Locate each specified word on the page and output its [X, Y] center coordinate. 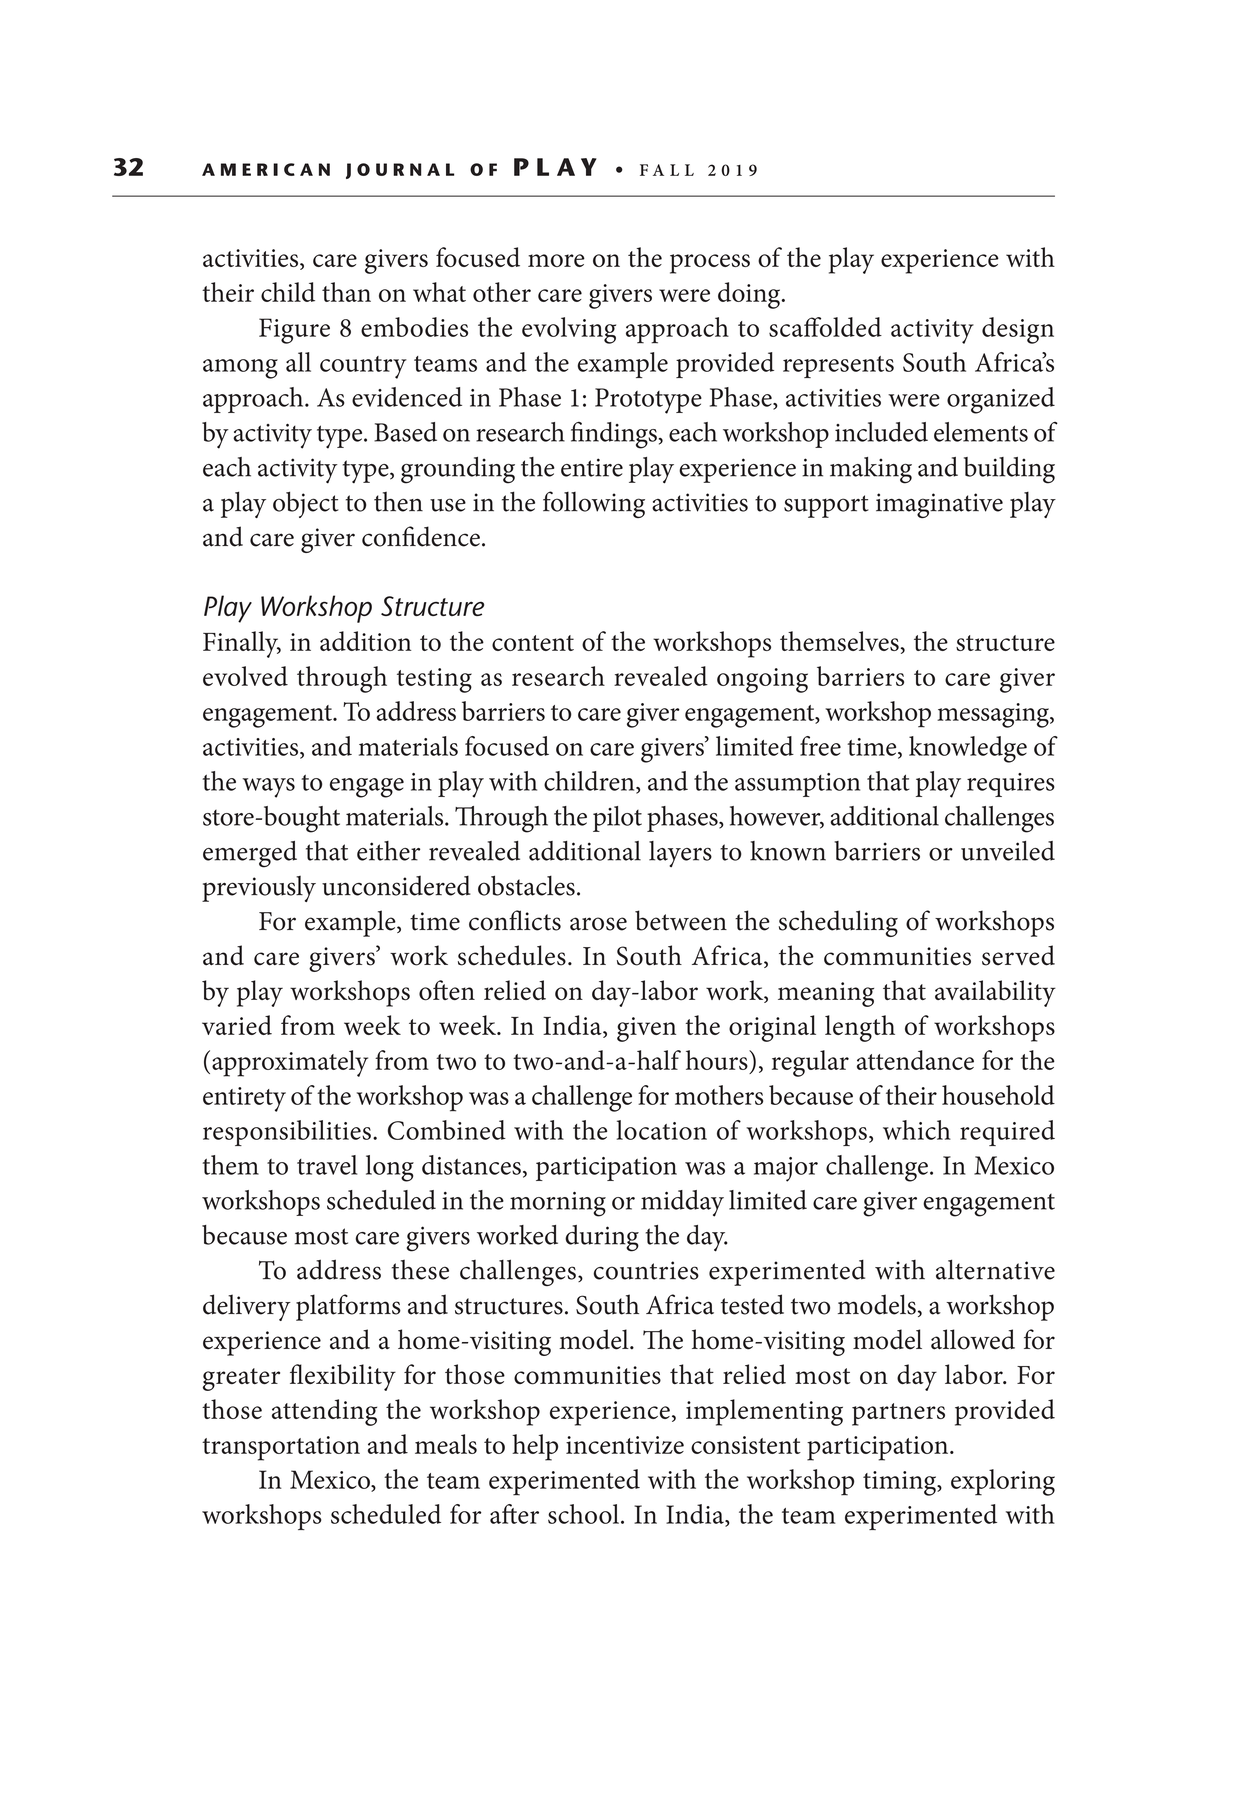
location [662, 1130]
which [917, 1130]
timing [901, 1483]
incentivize [625, 1445]
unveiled [1008, 851]
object [306, 504]
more [556, 260]
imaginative [939, 505]
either [388, 851]
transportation [281, 1448]
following [594, 504]
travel [327, 1165]
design [1018, 330]
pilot [617, 819]
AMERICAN [266, 169]
